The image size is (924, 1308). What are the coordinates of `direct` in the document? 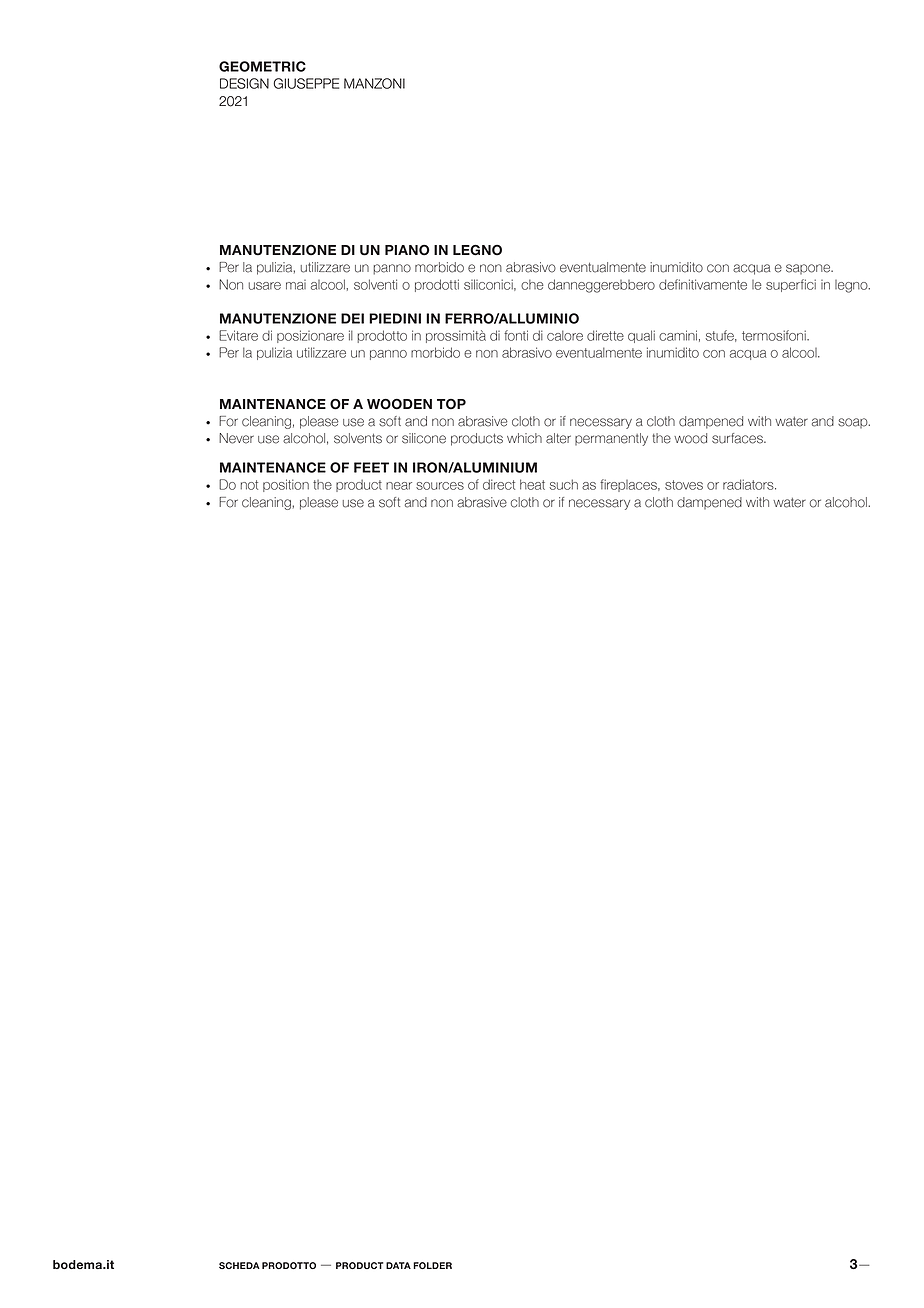 It's located at (499, 484).
